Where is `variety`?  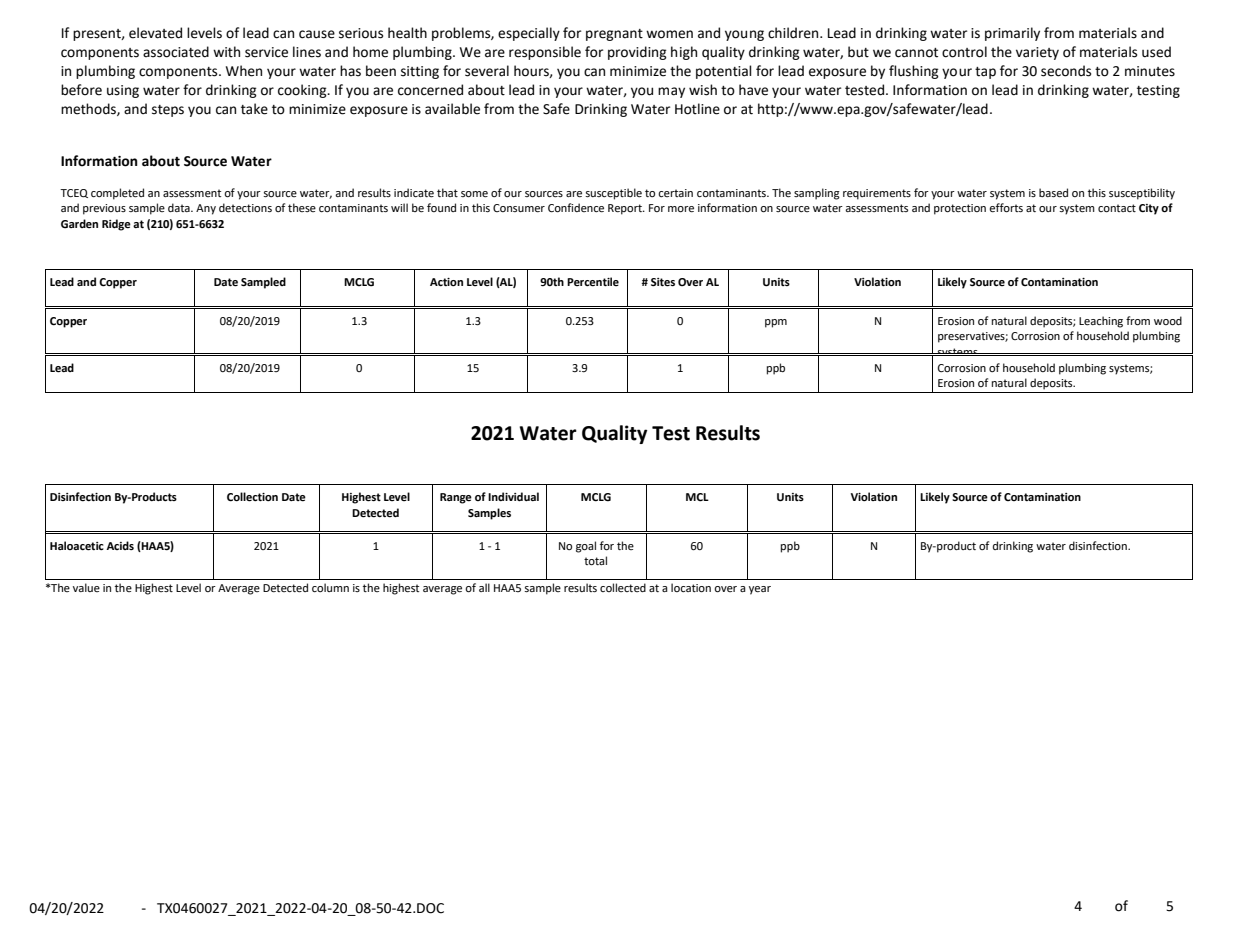
variety is located at coordinates (1037, 53).
